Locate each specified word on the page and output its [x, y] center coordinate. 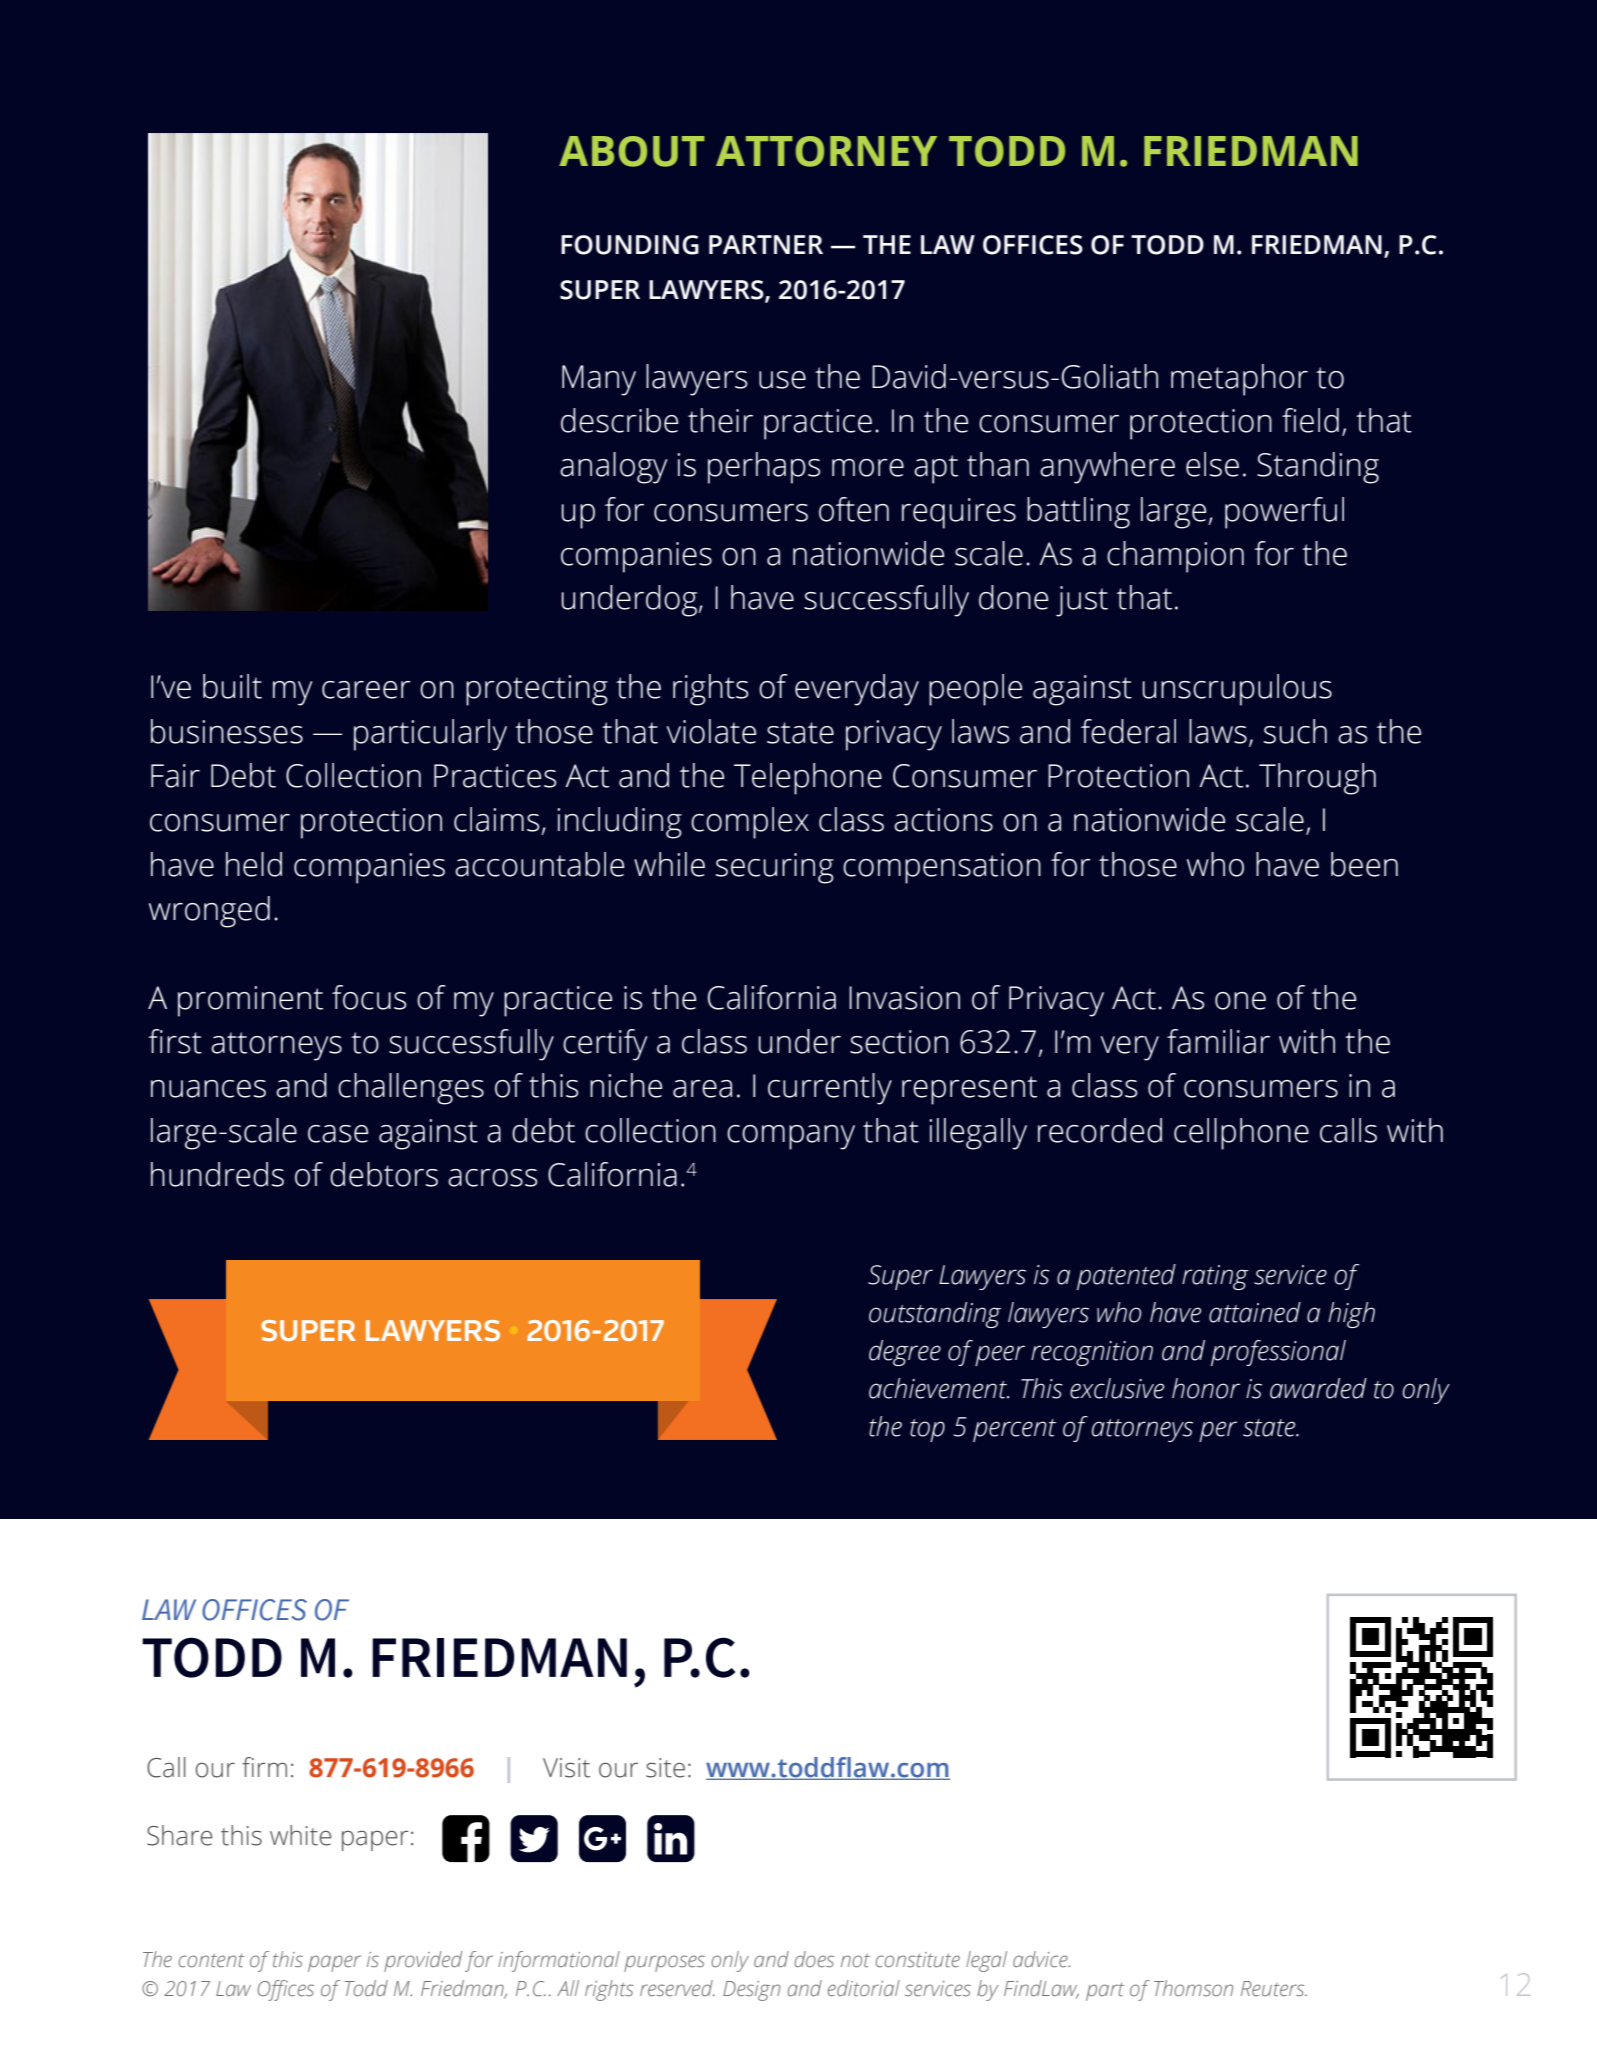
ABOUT [632, 151]
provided [423, 1961]
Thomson [1193, 1988]
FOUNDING [630, 245]
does [814, 1959]
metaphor [1239, 380]
